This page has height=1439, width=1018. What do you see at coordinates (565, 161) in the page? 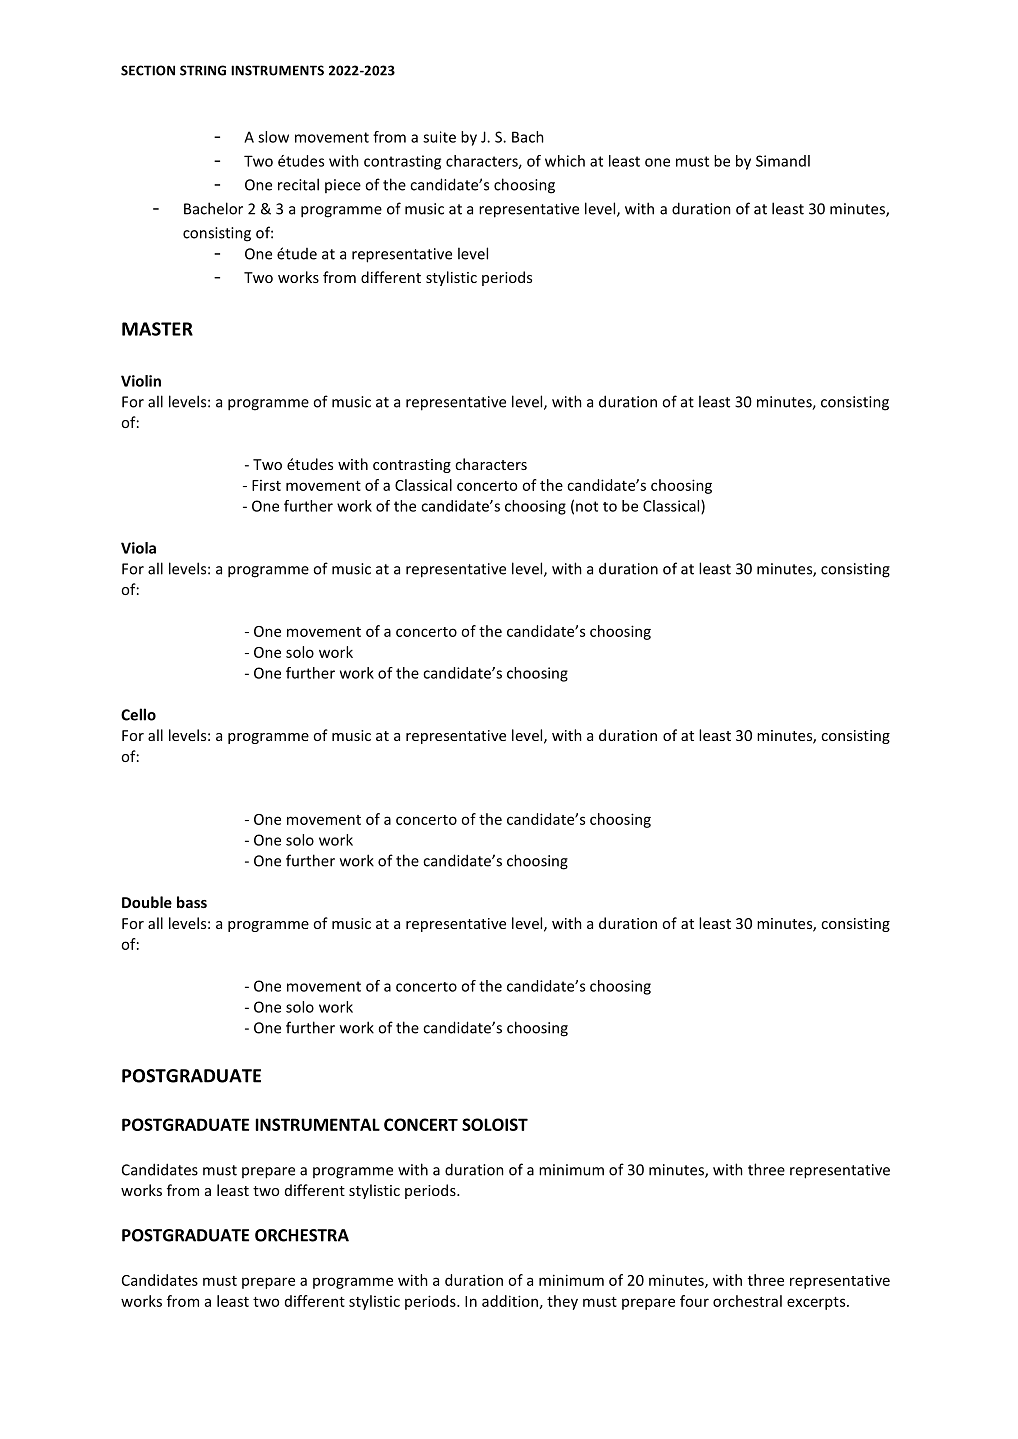
I see `which` at bounding box center [565, 161].
